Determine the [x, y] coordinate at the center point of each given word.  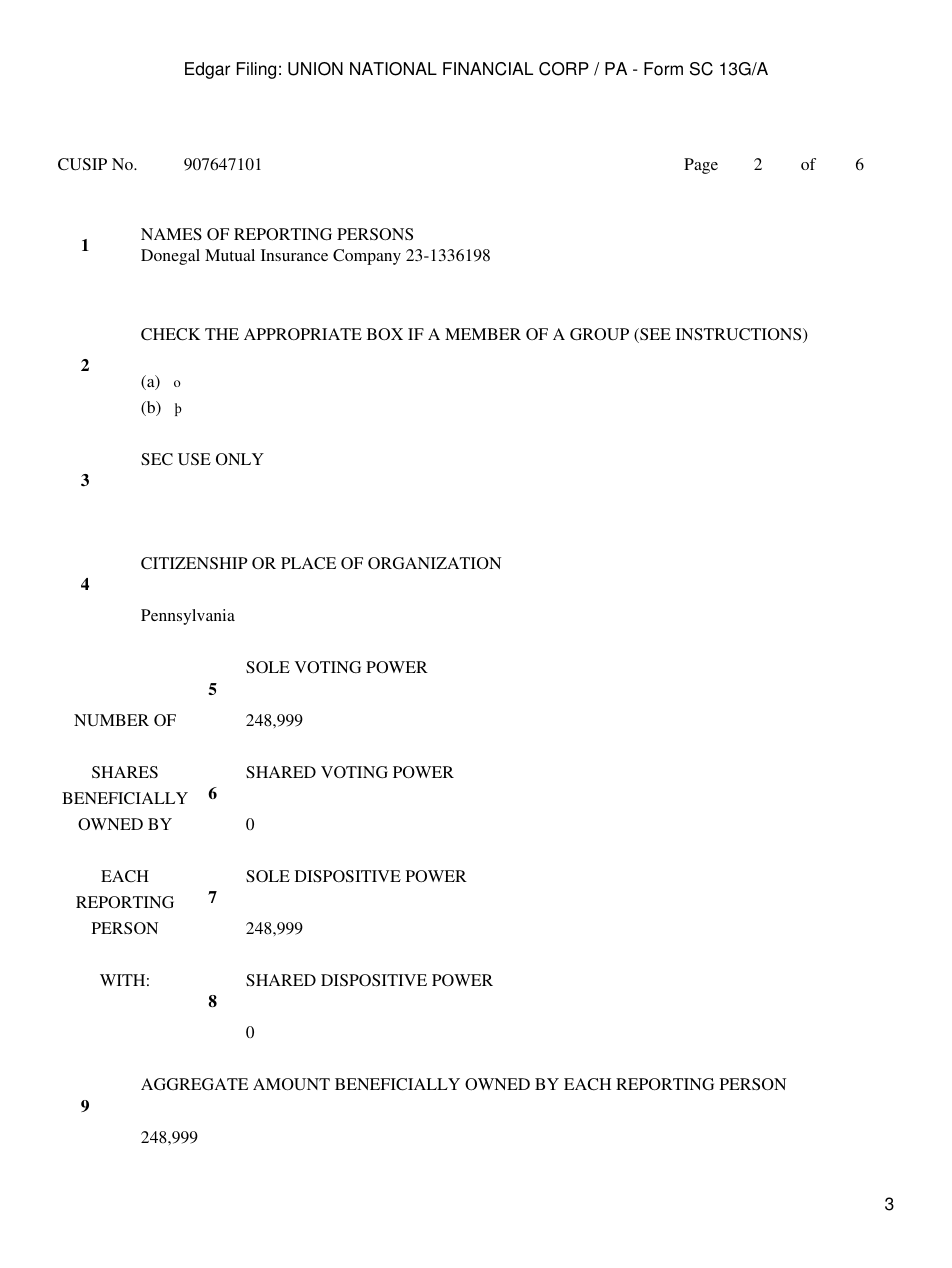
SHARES [125, 772]
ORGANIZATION [434, 563]
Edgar [207, 70]
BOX [385, 334]
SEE [654, 335]
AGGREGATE [194, 1084]
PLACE [308, 563]
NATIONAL [393, 69]
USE [194, 459]
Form [663, 69]
